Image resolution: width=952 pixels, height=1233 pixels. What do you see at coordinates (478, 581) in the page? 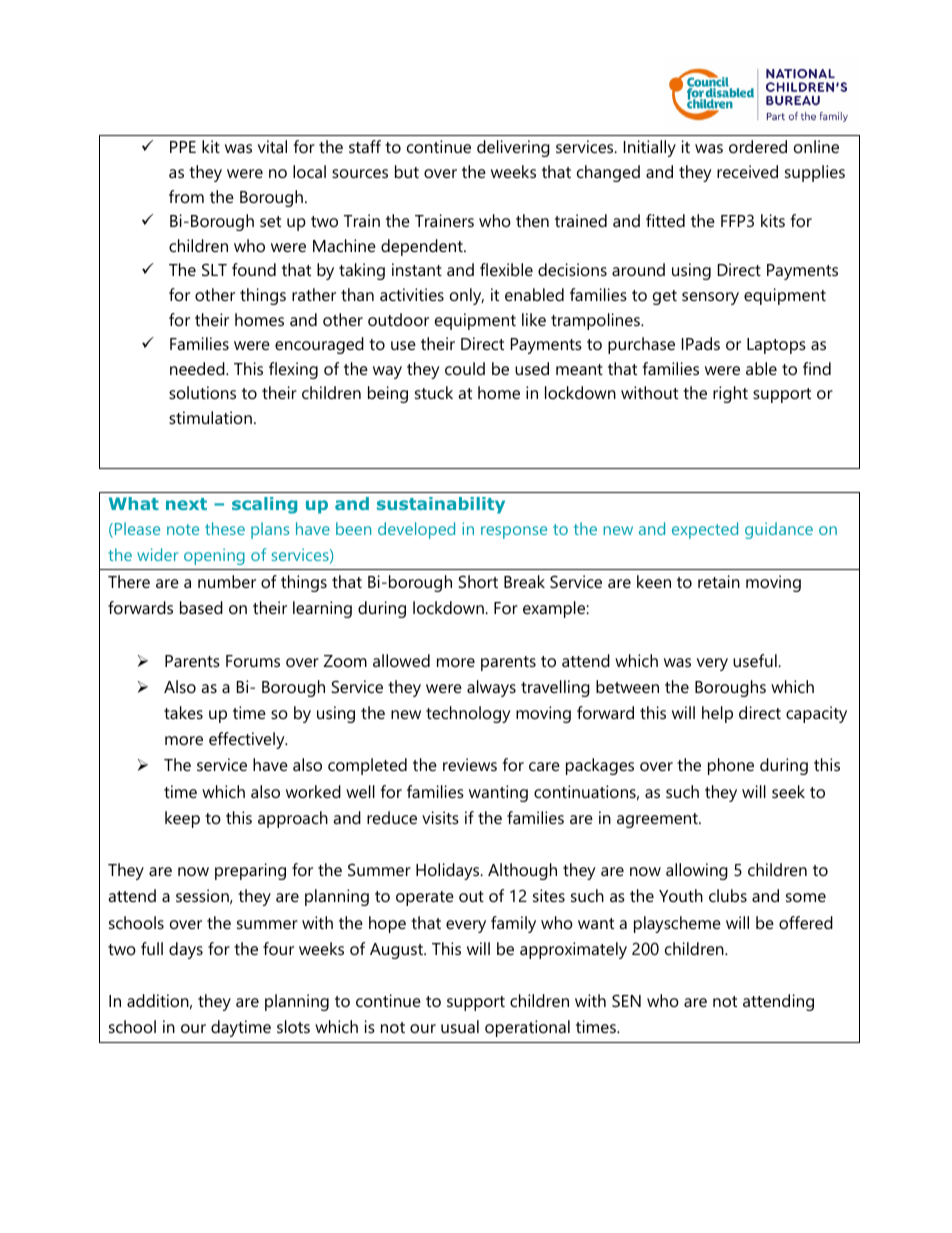
I see `Short` at bounding box center [478, 581].
